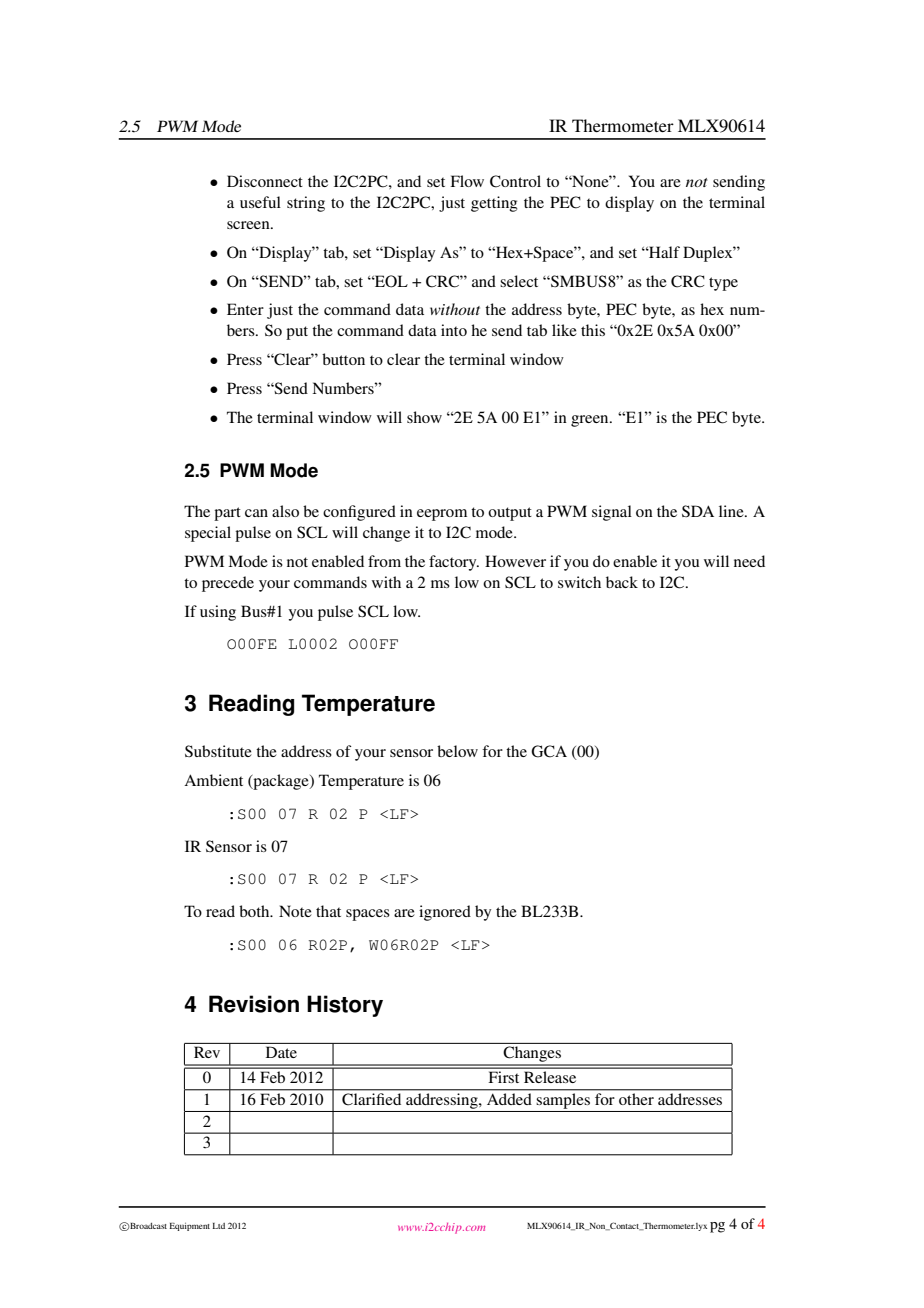 The width and height of the screenshot is (924, 1308). I want to click on getting, so click(494, 204).
